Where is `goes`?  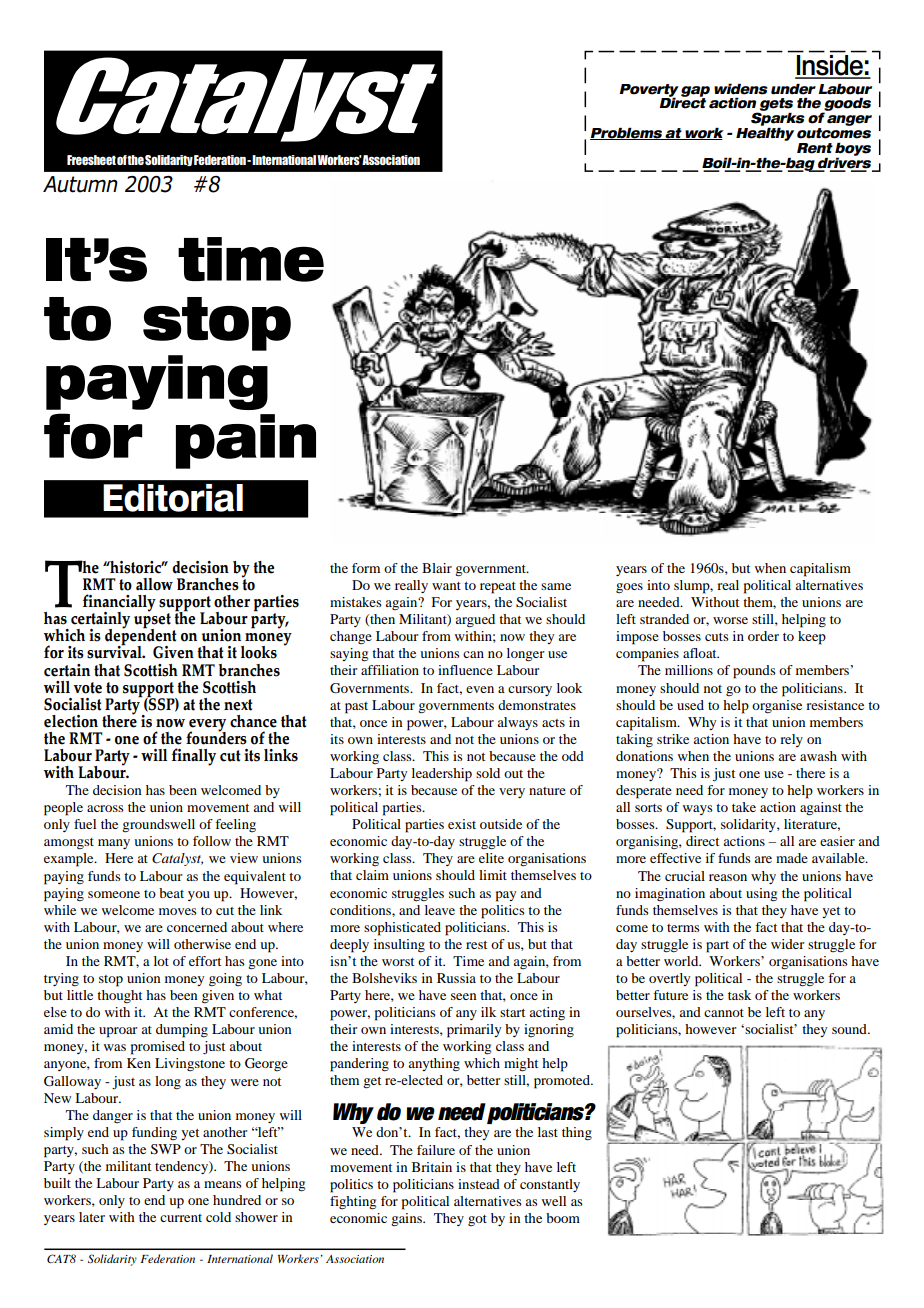 goes is located at coordinates (629, 588).
